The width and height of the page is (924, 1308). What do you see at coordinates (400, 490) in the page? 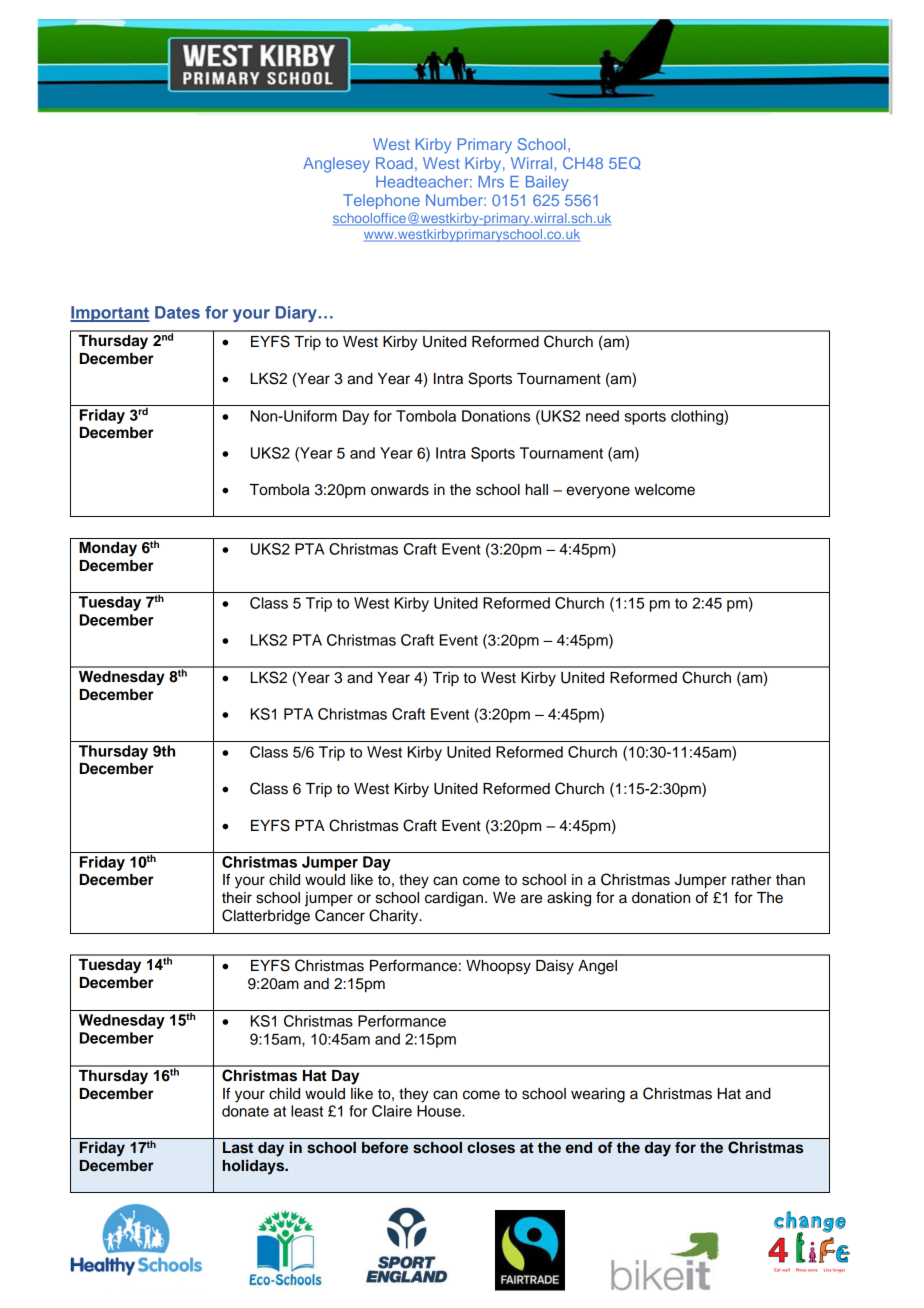
I see `onwards` at bounding box center [400, 490].
